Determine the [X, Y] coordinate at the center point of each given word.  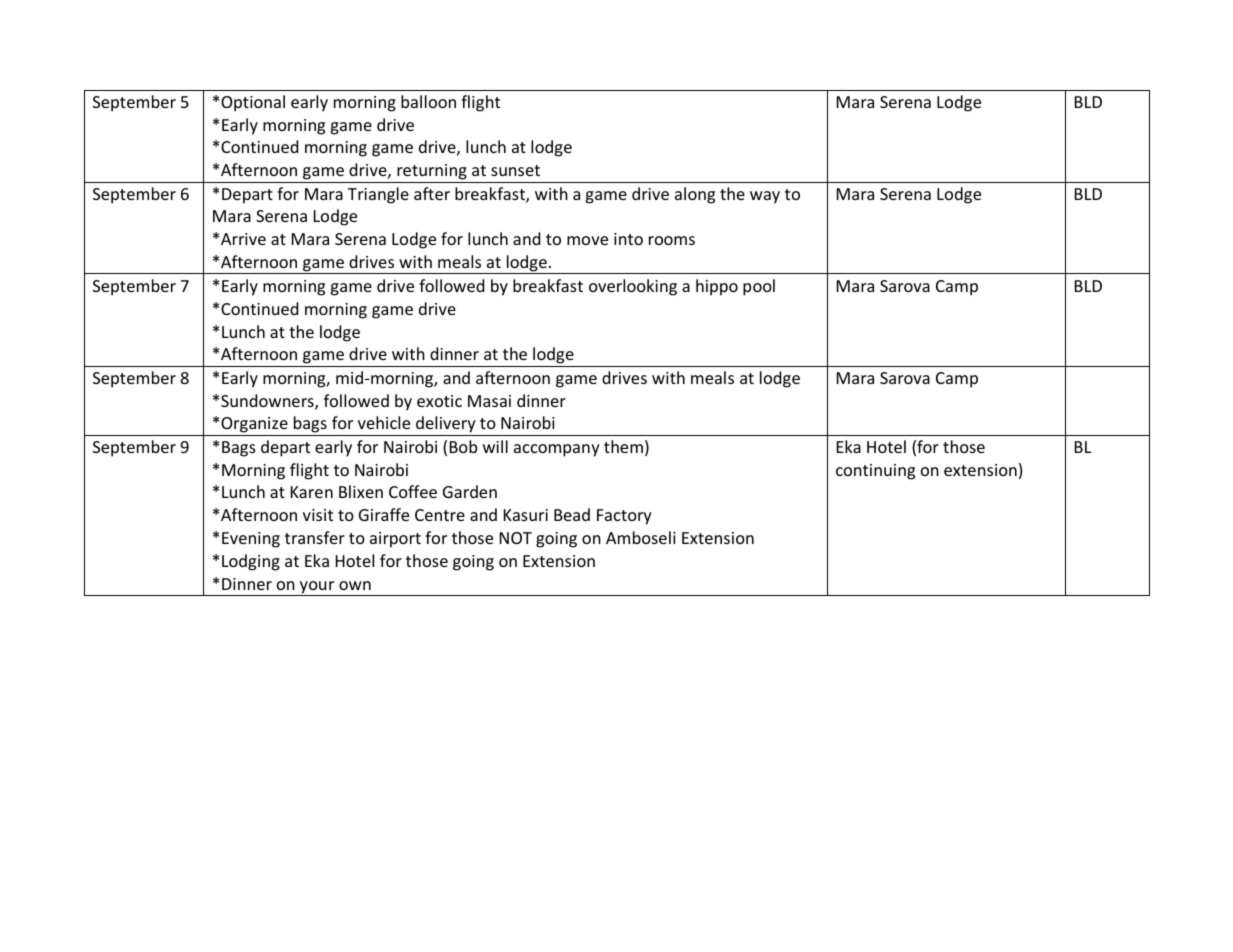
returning [432, 172]
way [765, 197]
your [317, 588]
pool [759, 287]
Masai [489, 401]
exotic [439, 401]
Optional [253, 103]
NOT [516, 538]
